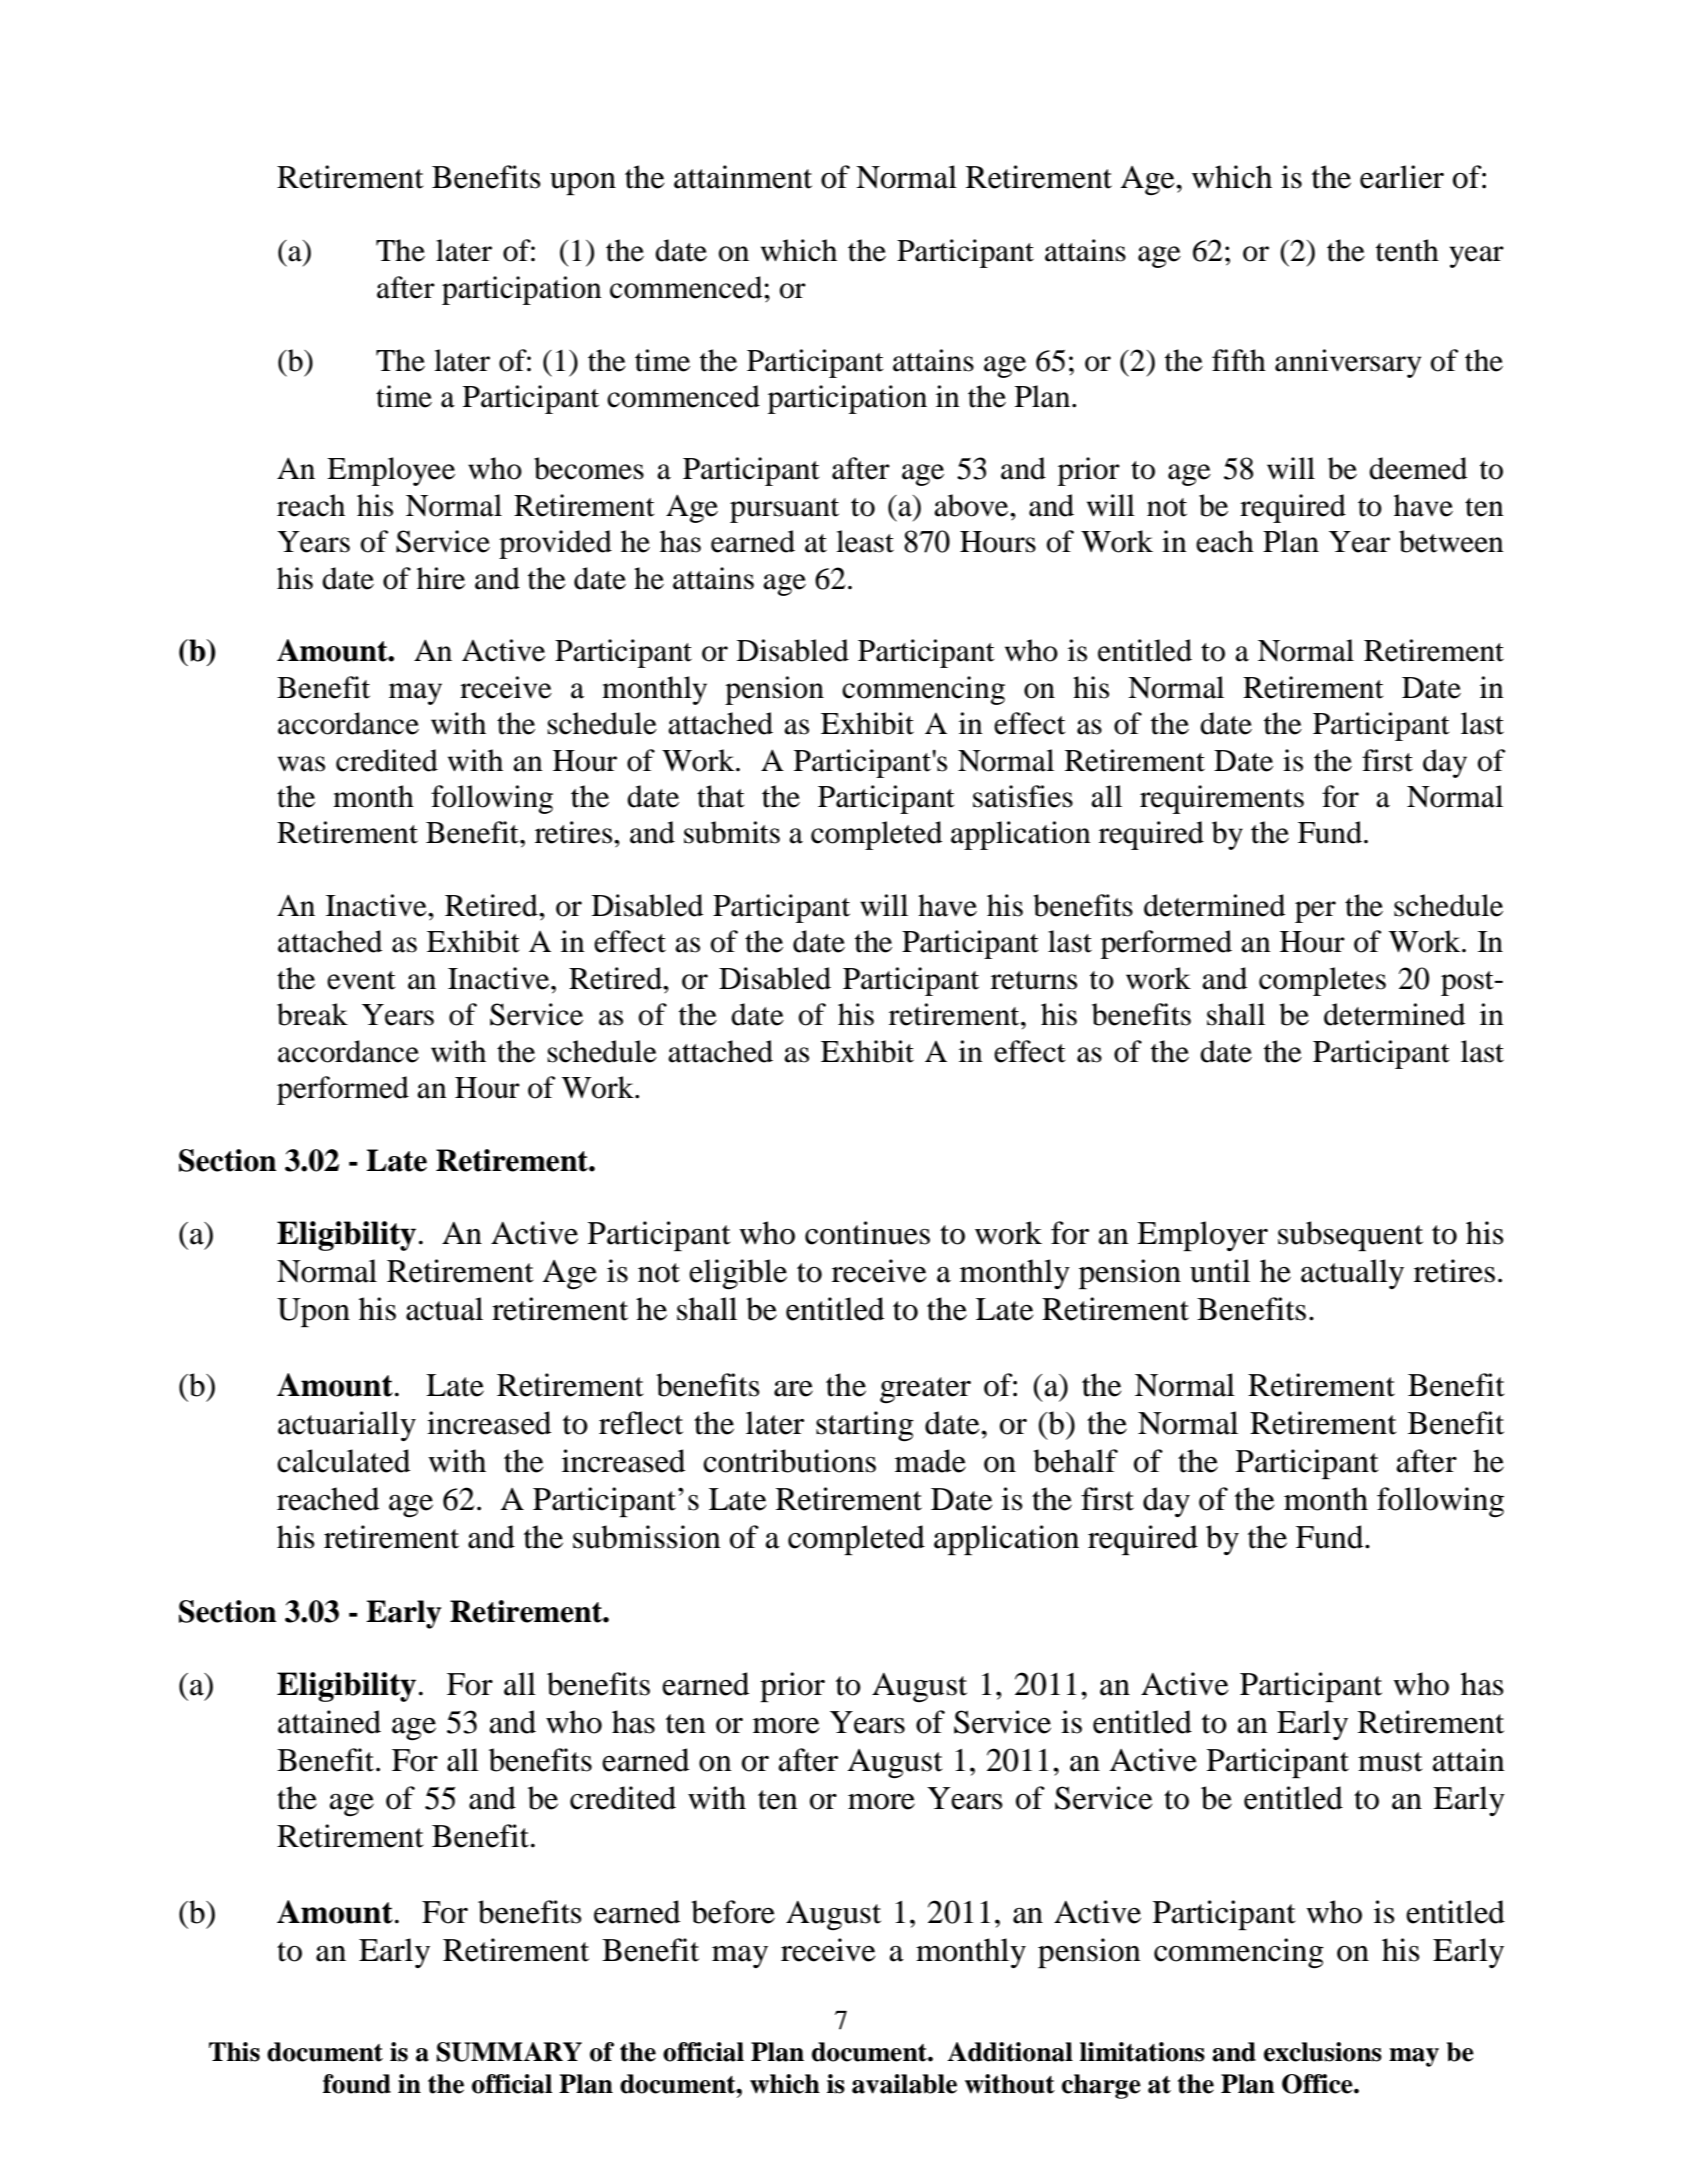 Image resolution: width=1683 pixels, height=2178 pixels. Describe the element at coordinates (732, 832) in the screenshot. I see `submits` at that location.
